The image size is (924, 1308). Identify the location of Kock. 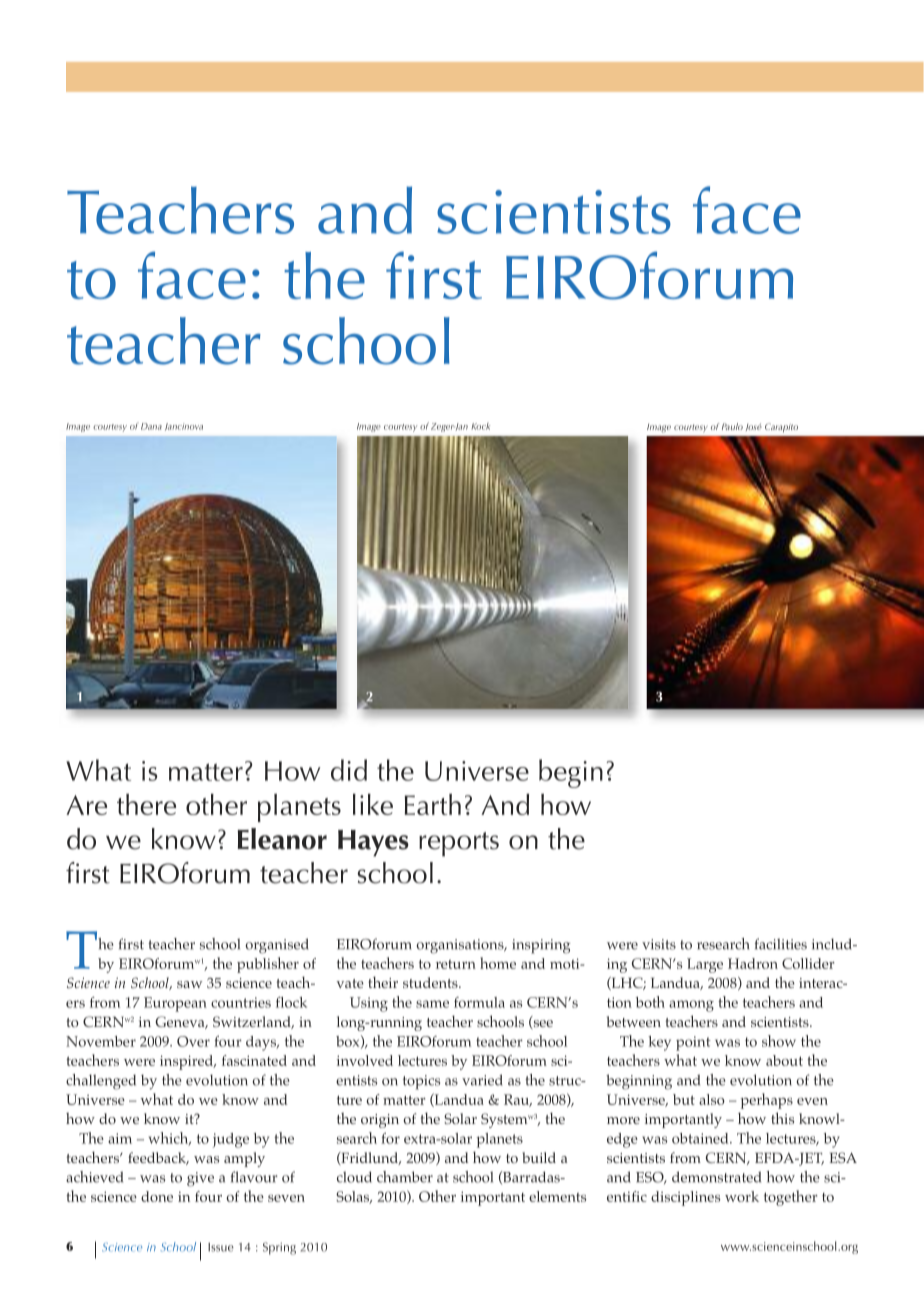
(481, 426).
